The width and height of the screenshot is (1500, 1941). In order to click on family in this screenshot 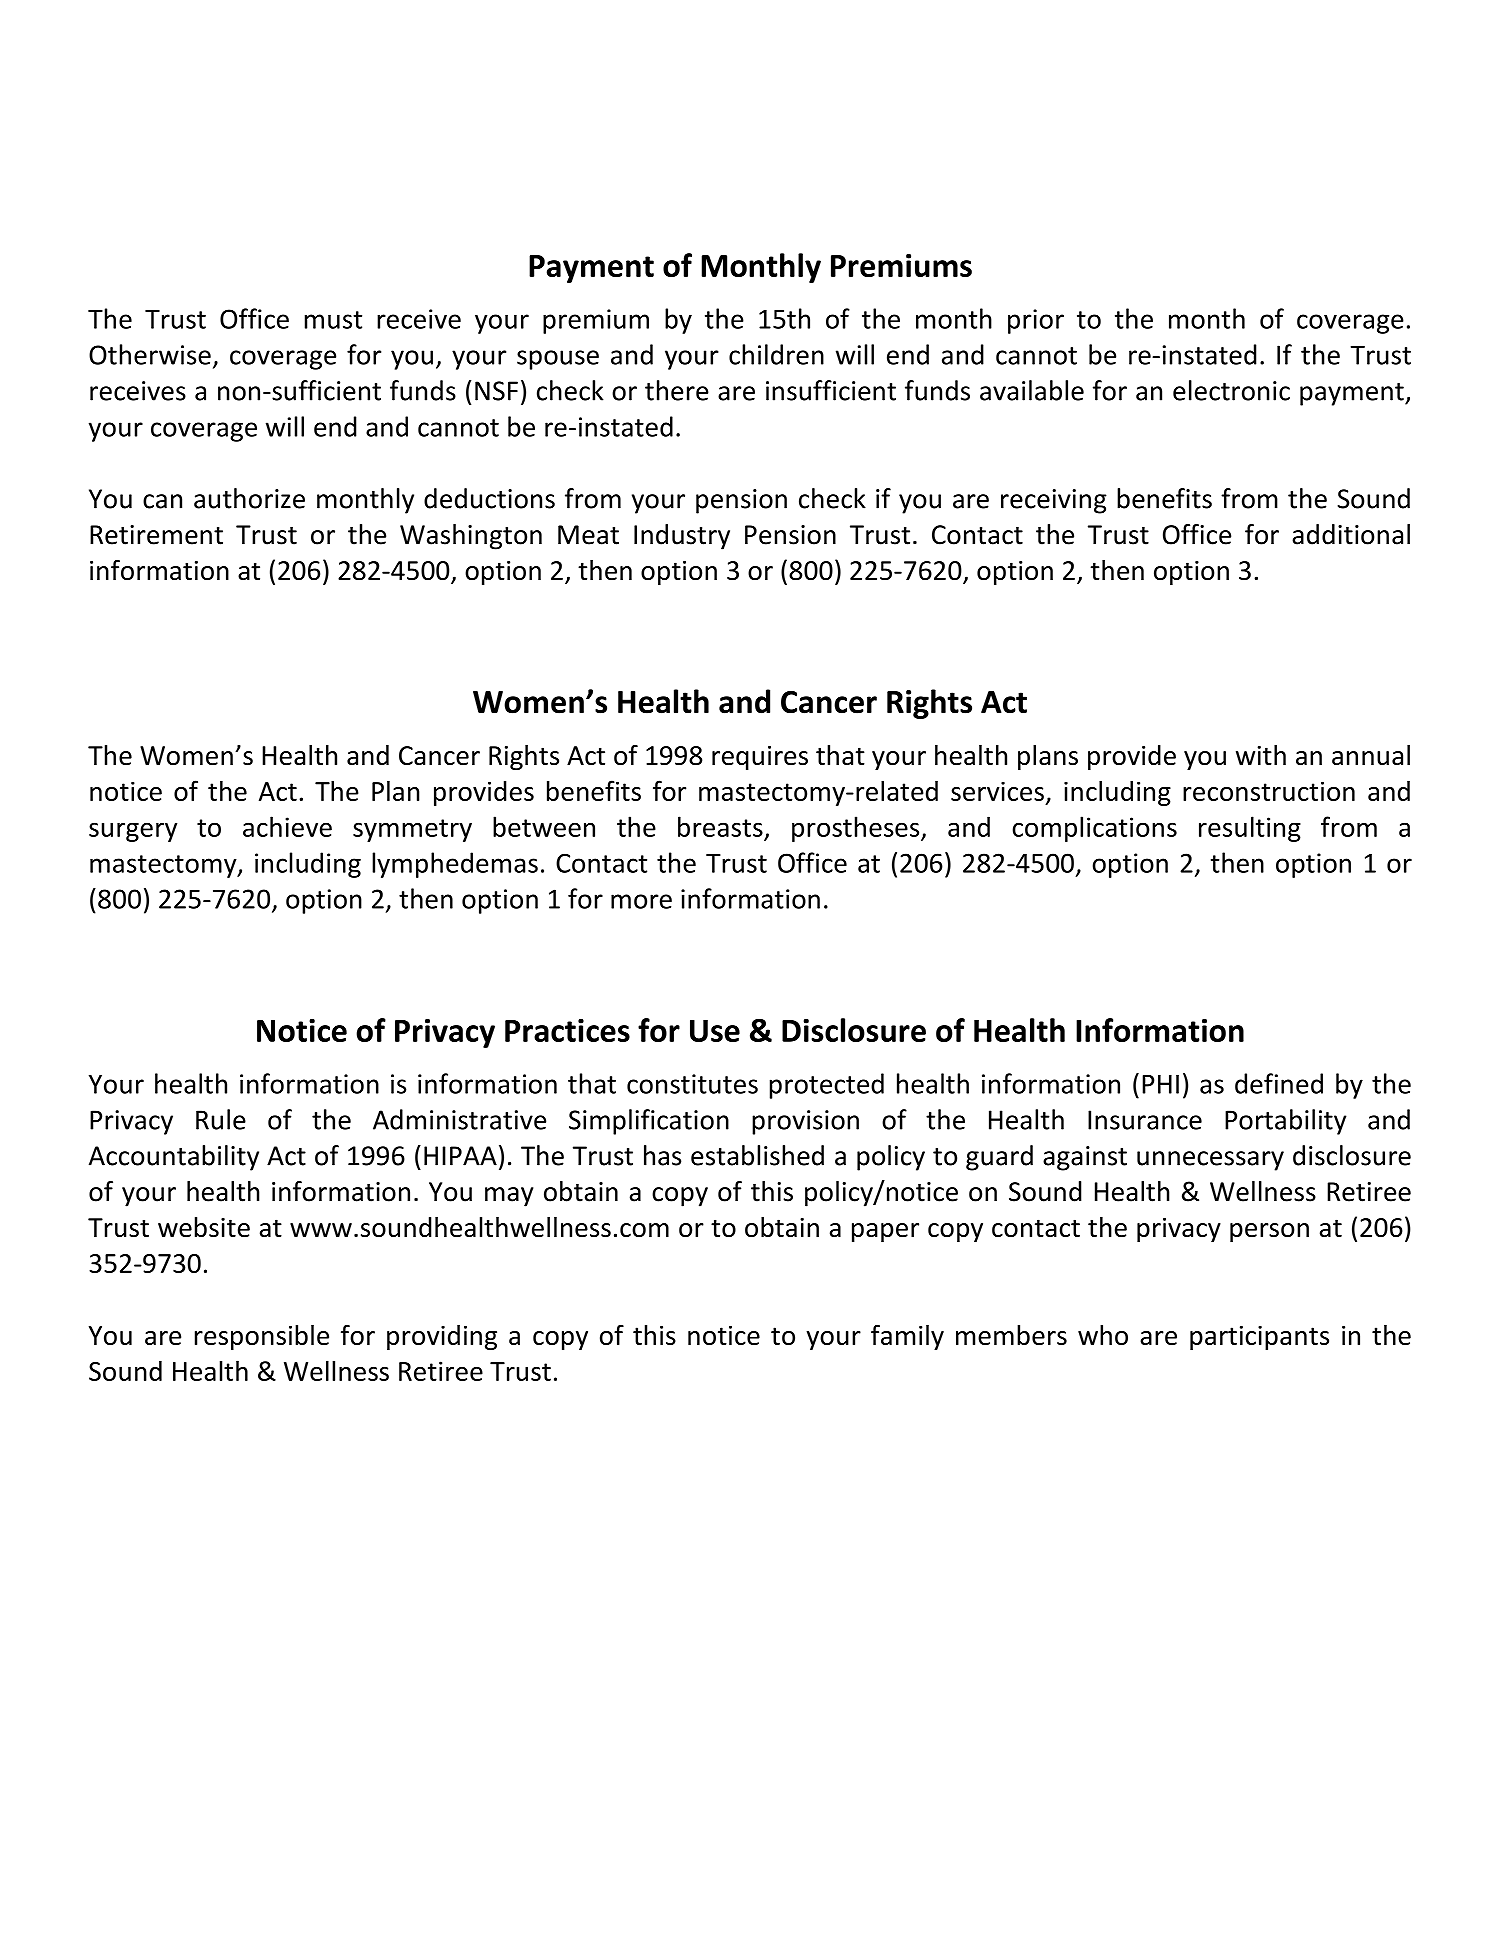, I will do `click(907, 1337)`.
